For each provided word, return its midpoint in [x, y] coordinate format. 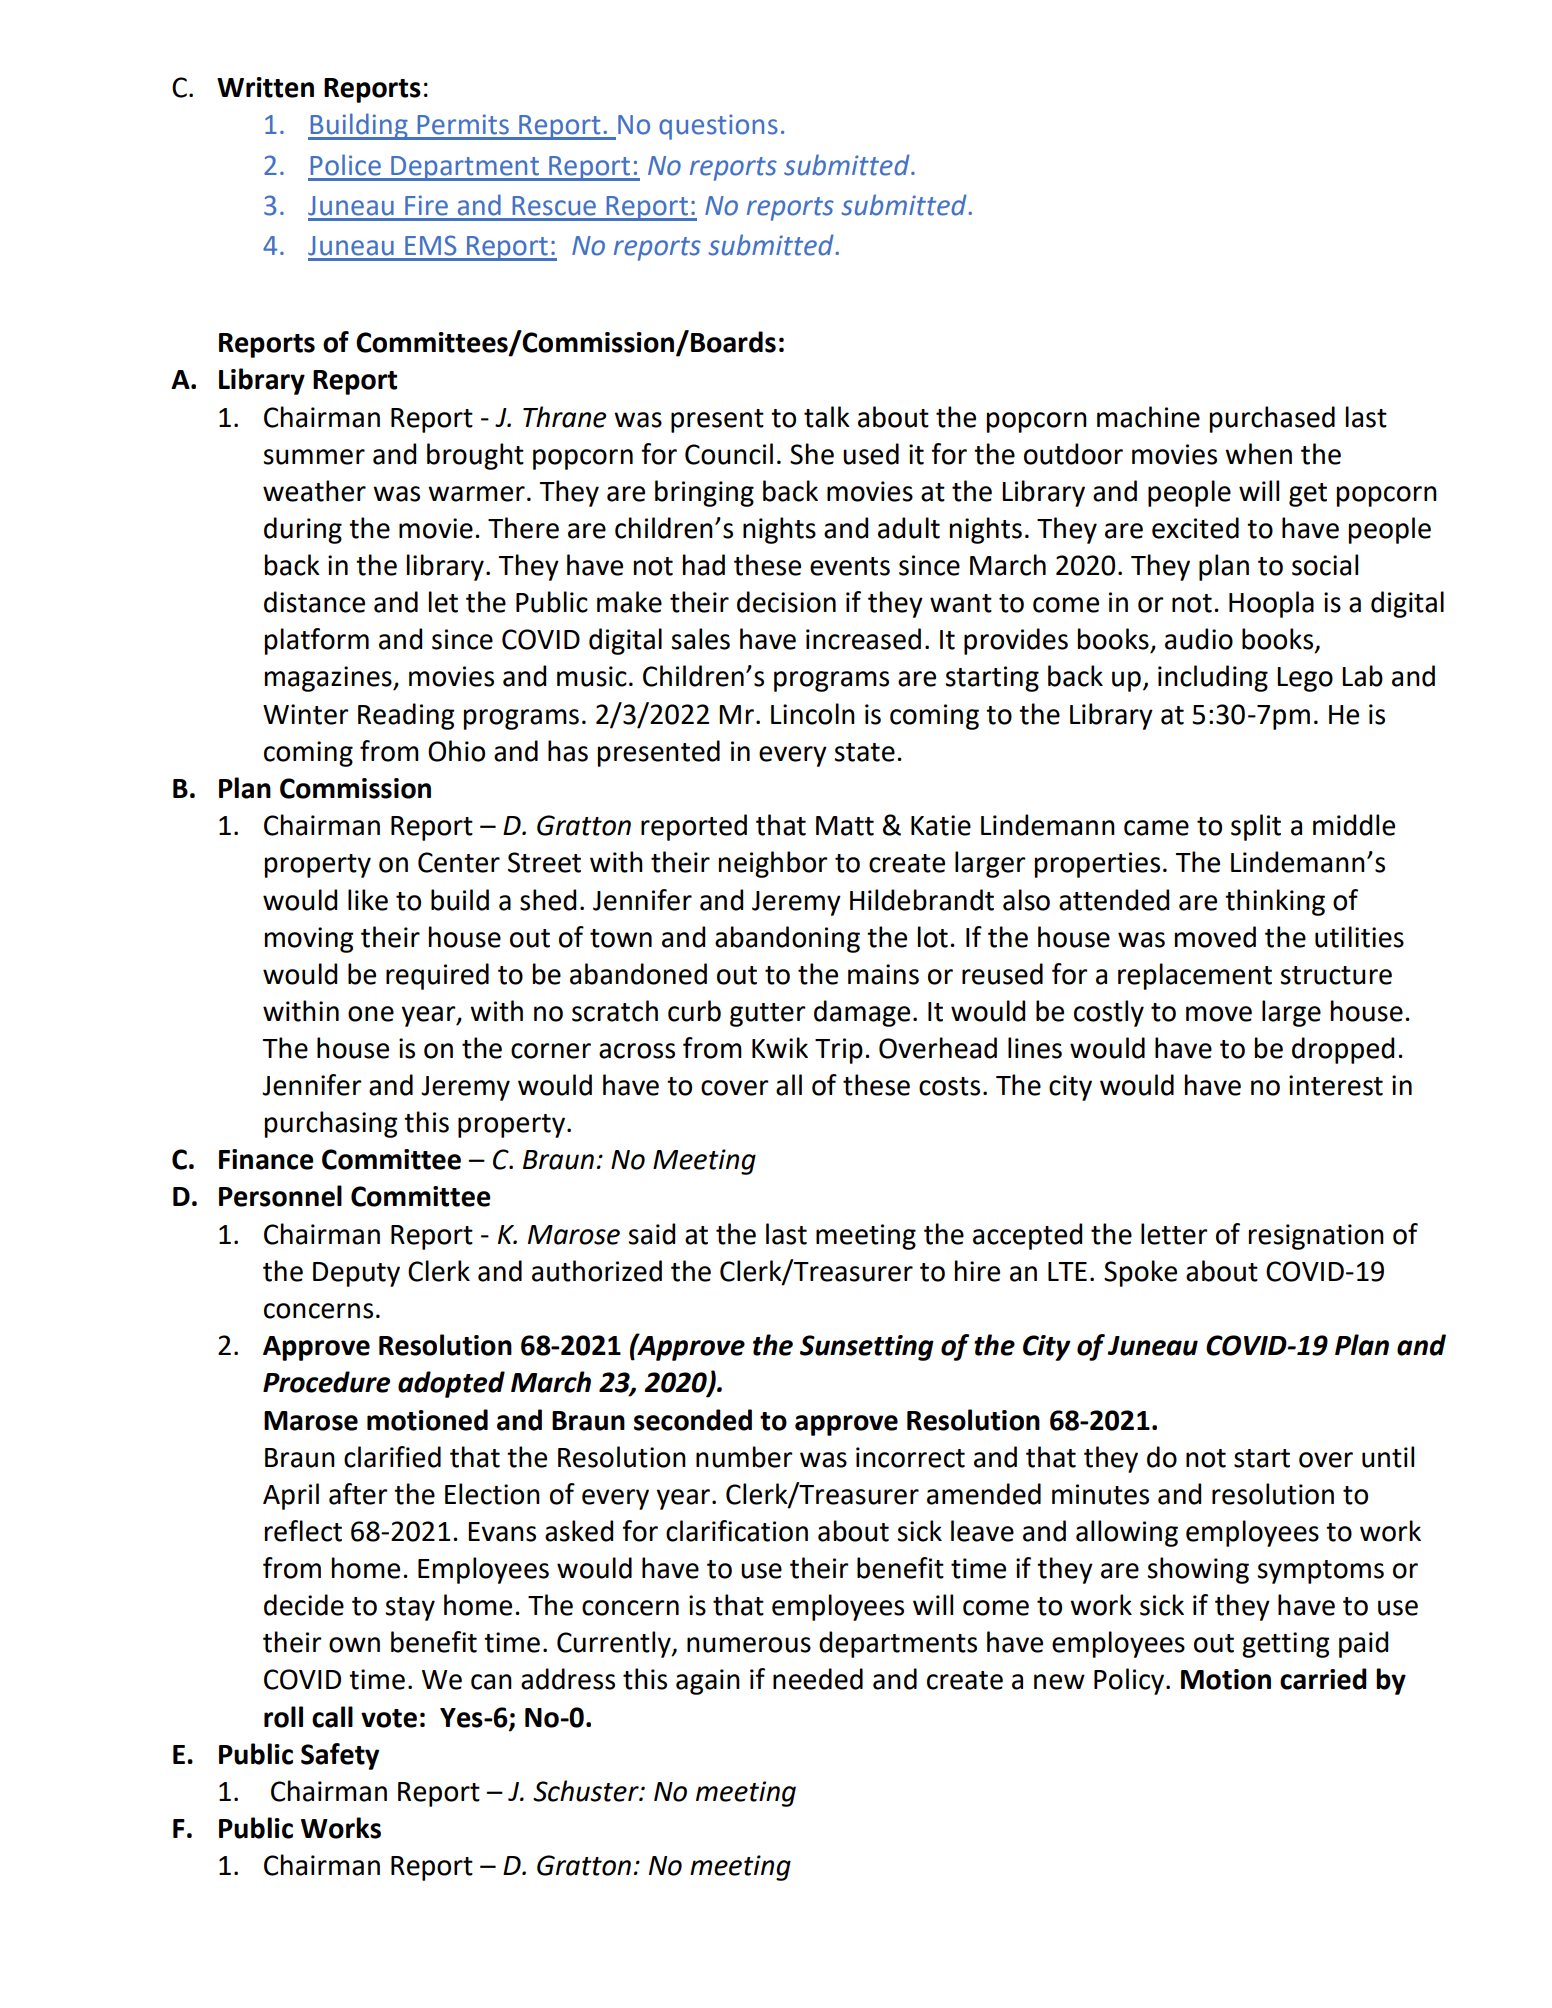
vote [389, 1718]
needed [818, 1679]
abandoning [787, 939]
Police [346, 165]
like [368, 900]
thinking [1275, 902]
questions [718, 127]
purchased [1272, 419]
